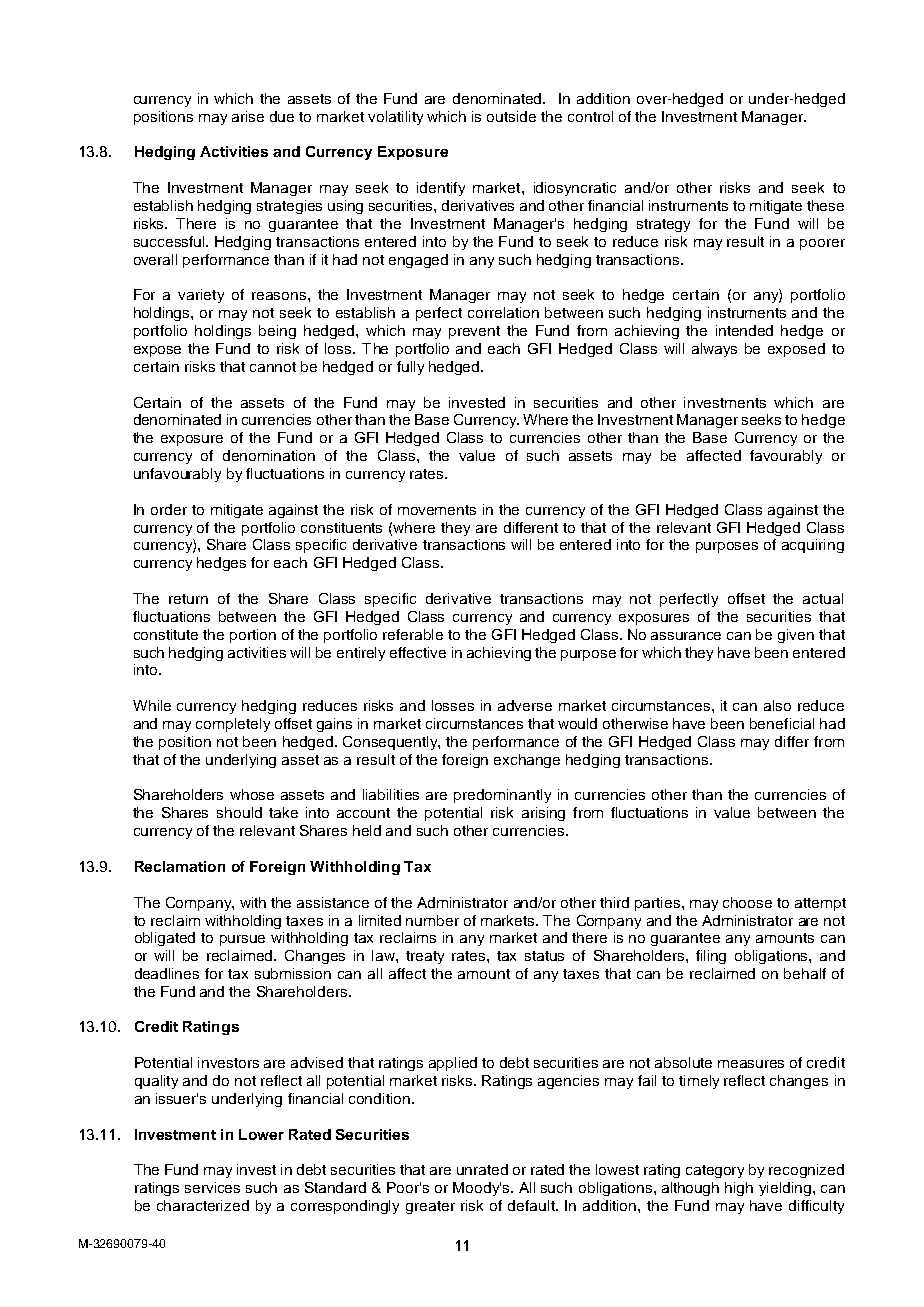 The image size is (924, 1307). What do you see at coordinates (796, 636) in the screenshot?
I see `given` at bounding box center [796, 636].
